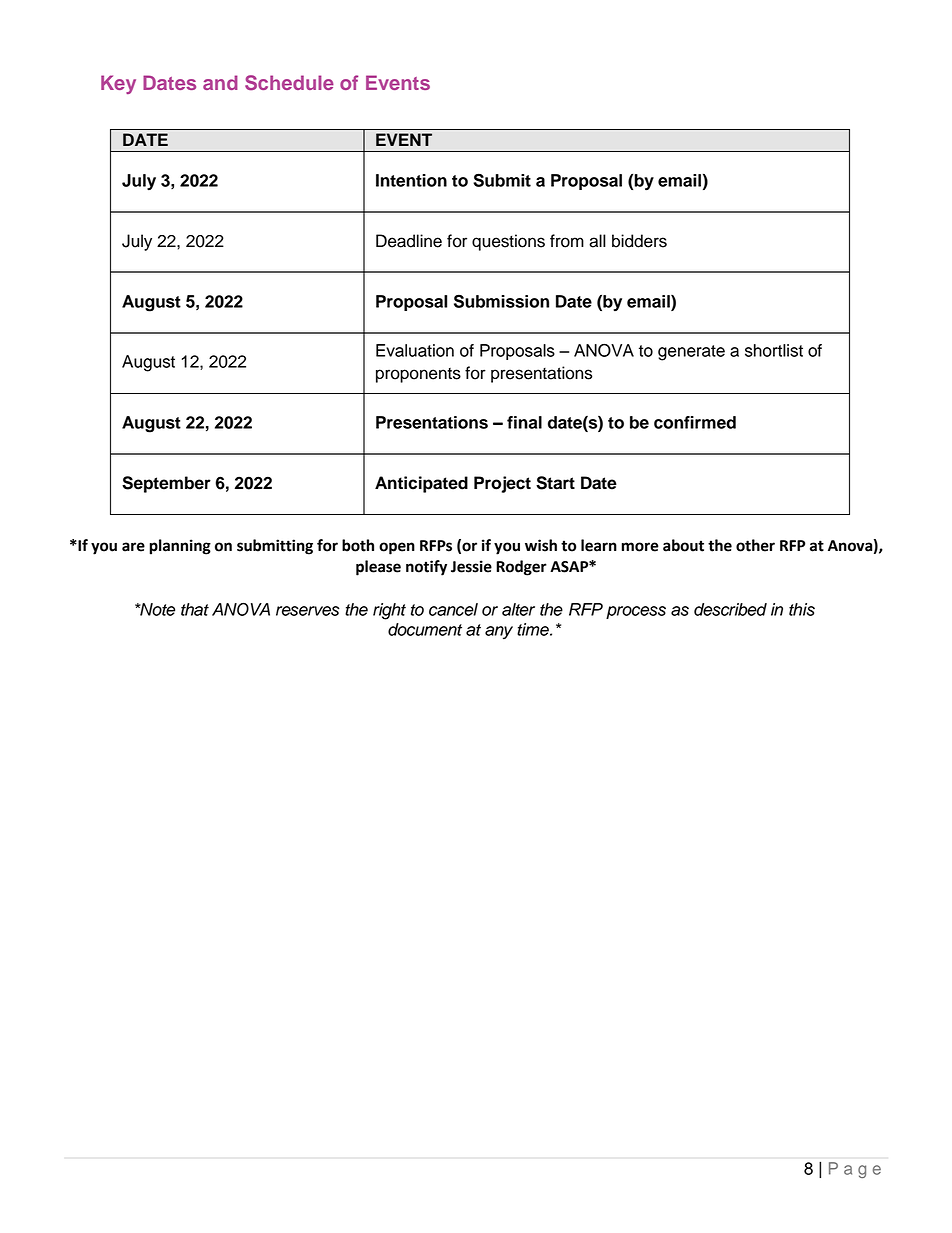 This image has width=952, height=1233. Describe the element at coordinates (597, 241) in the image. I see `all` at that location.
